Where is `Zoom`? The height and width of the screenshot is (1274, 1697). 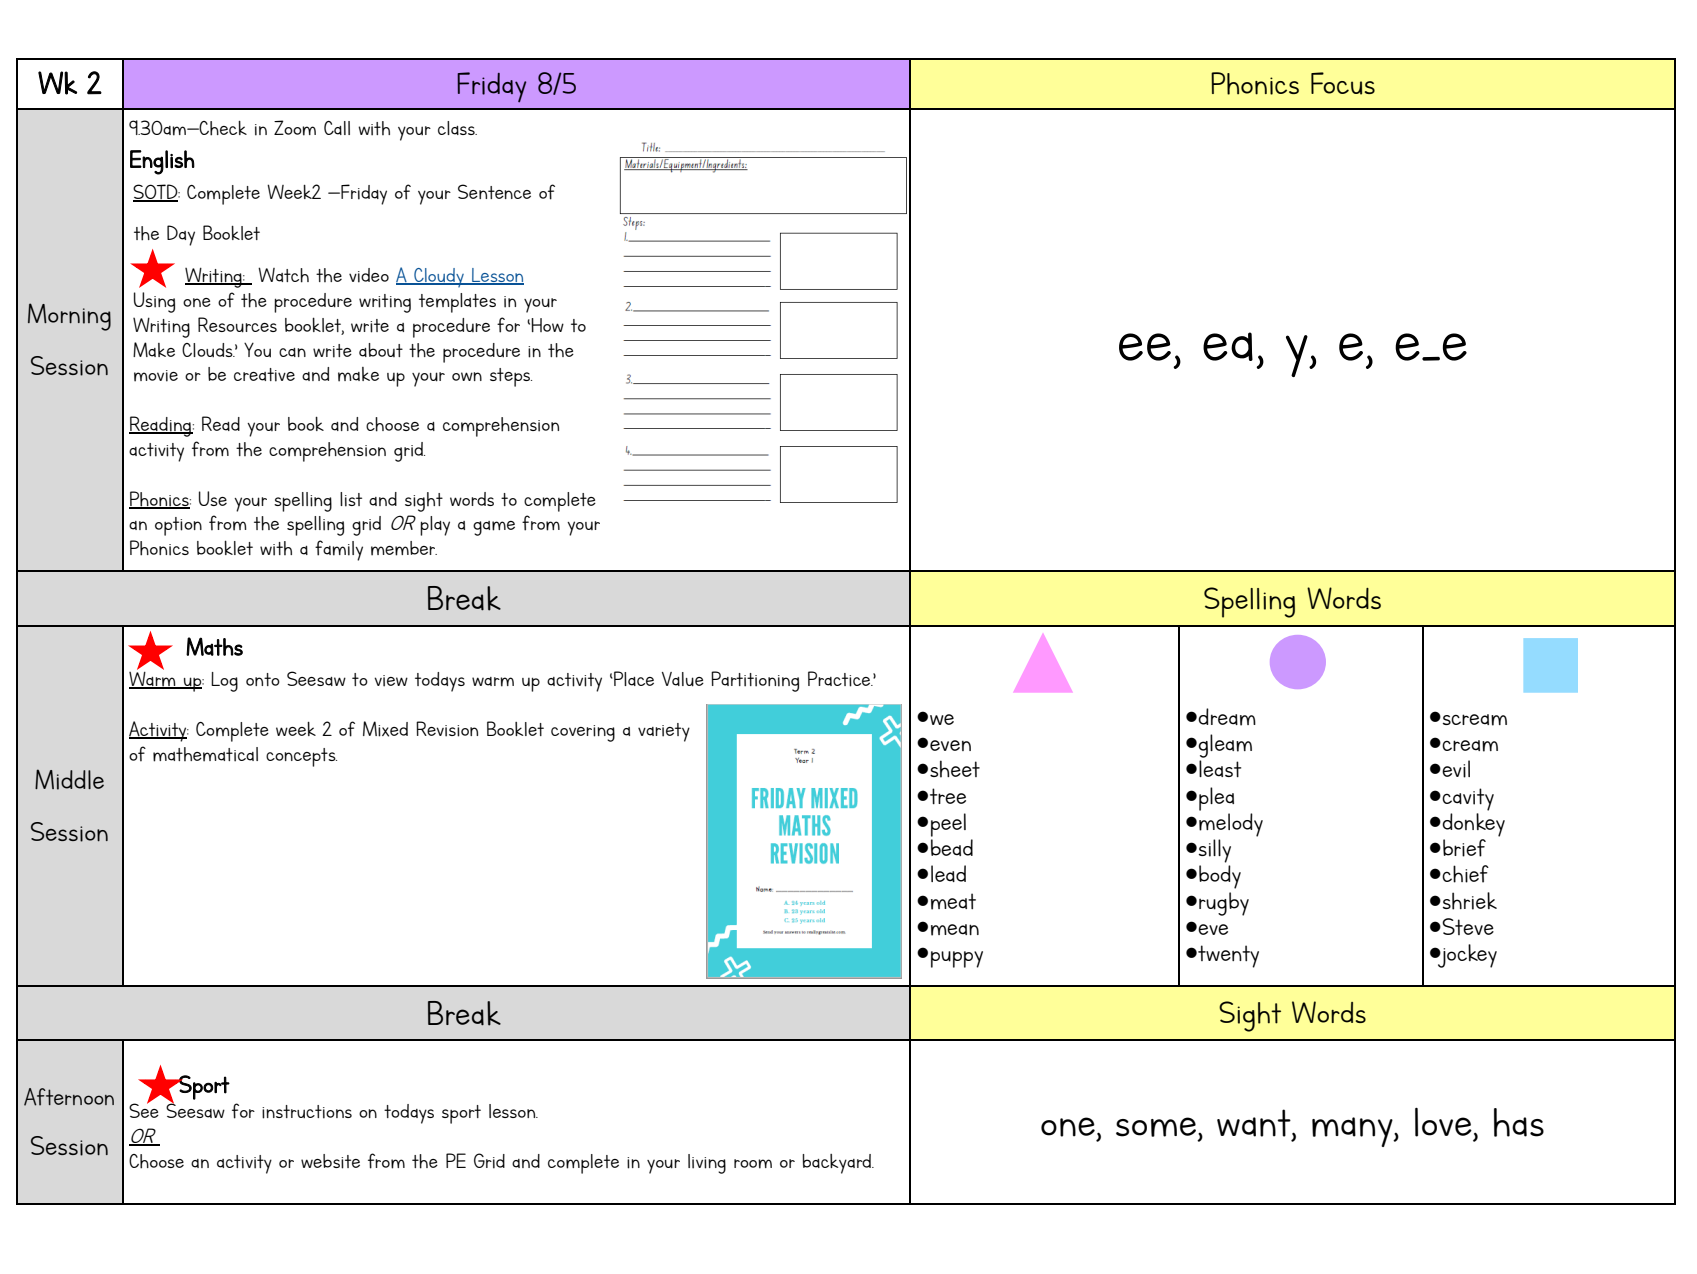 Zoom is located at coordinates (295, 128).
